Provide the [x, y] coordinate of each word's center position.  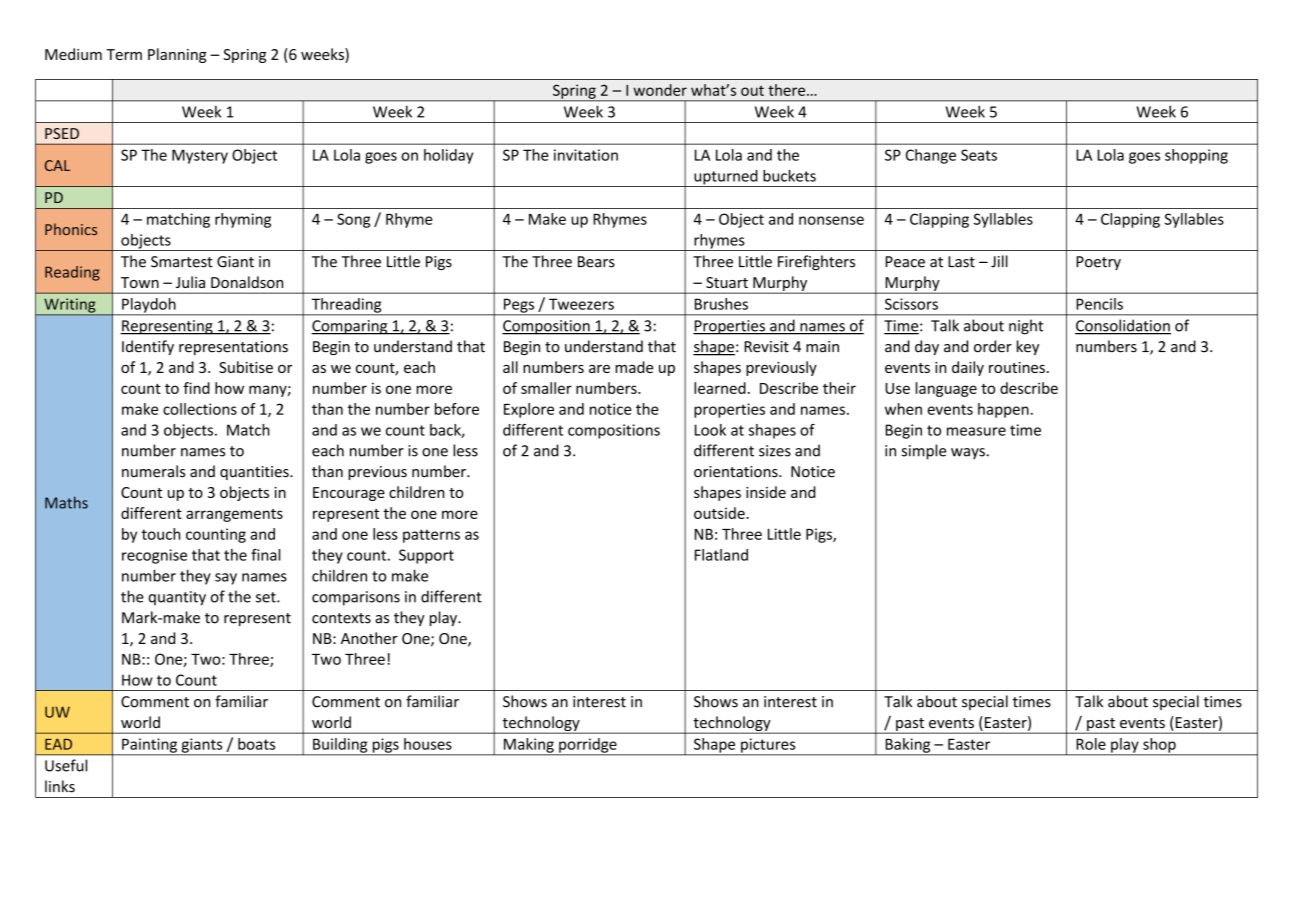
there [788, 90]
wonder [660, 90]
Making [528, 746]
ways [968, 453]
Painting [149, 746]
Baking [908, 746]
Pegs [519, 306]
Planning [177, 55]
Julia [190, 282]
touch [160, 534]
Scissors [911, 304]
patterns [431, 536]
